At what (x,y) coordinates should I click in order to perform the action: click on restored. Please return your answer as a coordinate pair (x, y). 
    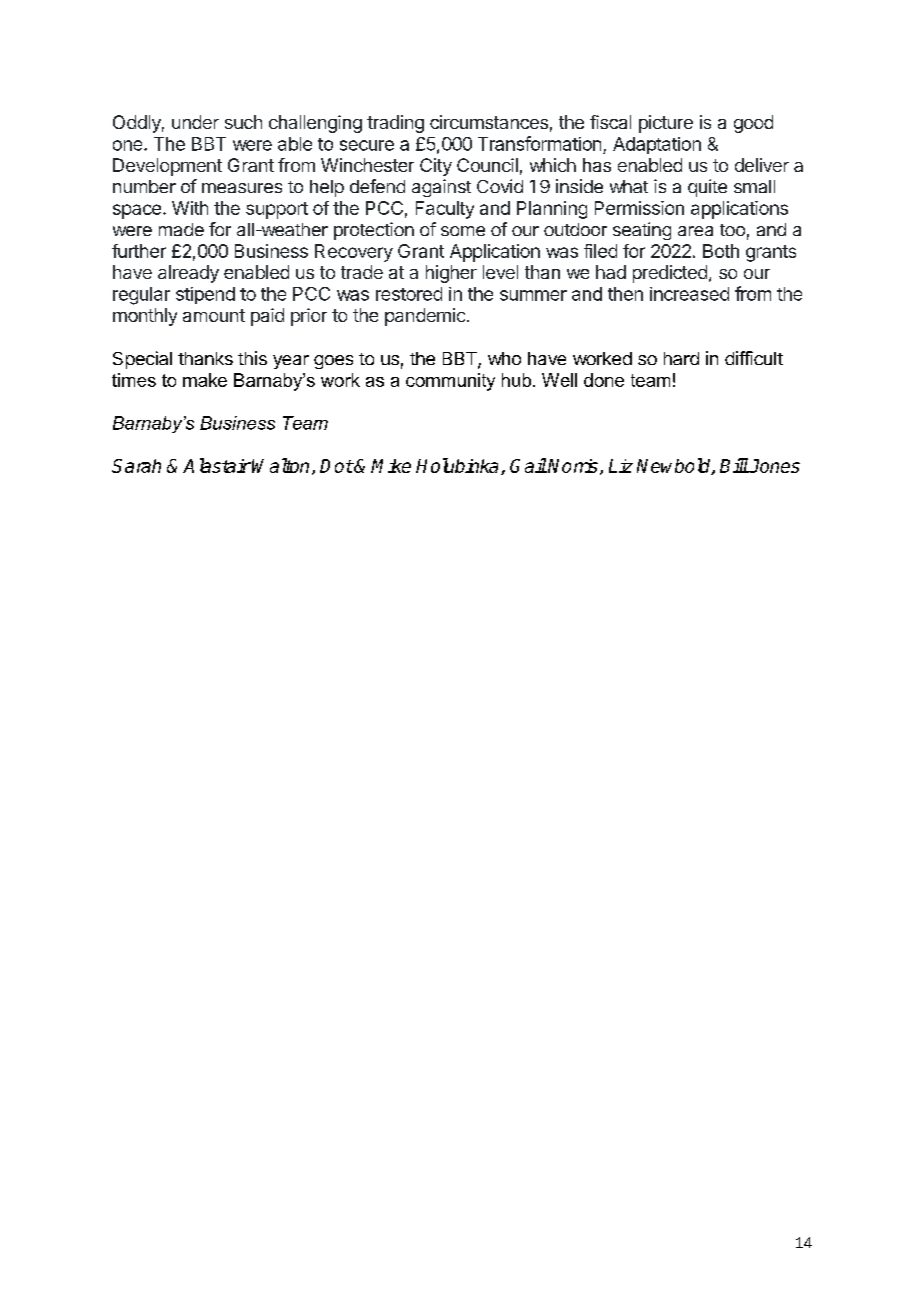
    Looking at the image, I should click on (409, 294).
